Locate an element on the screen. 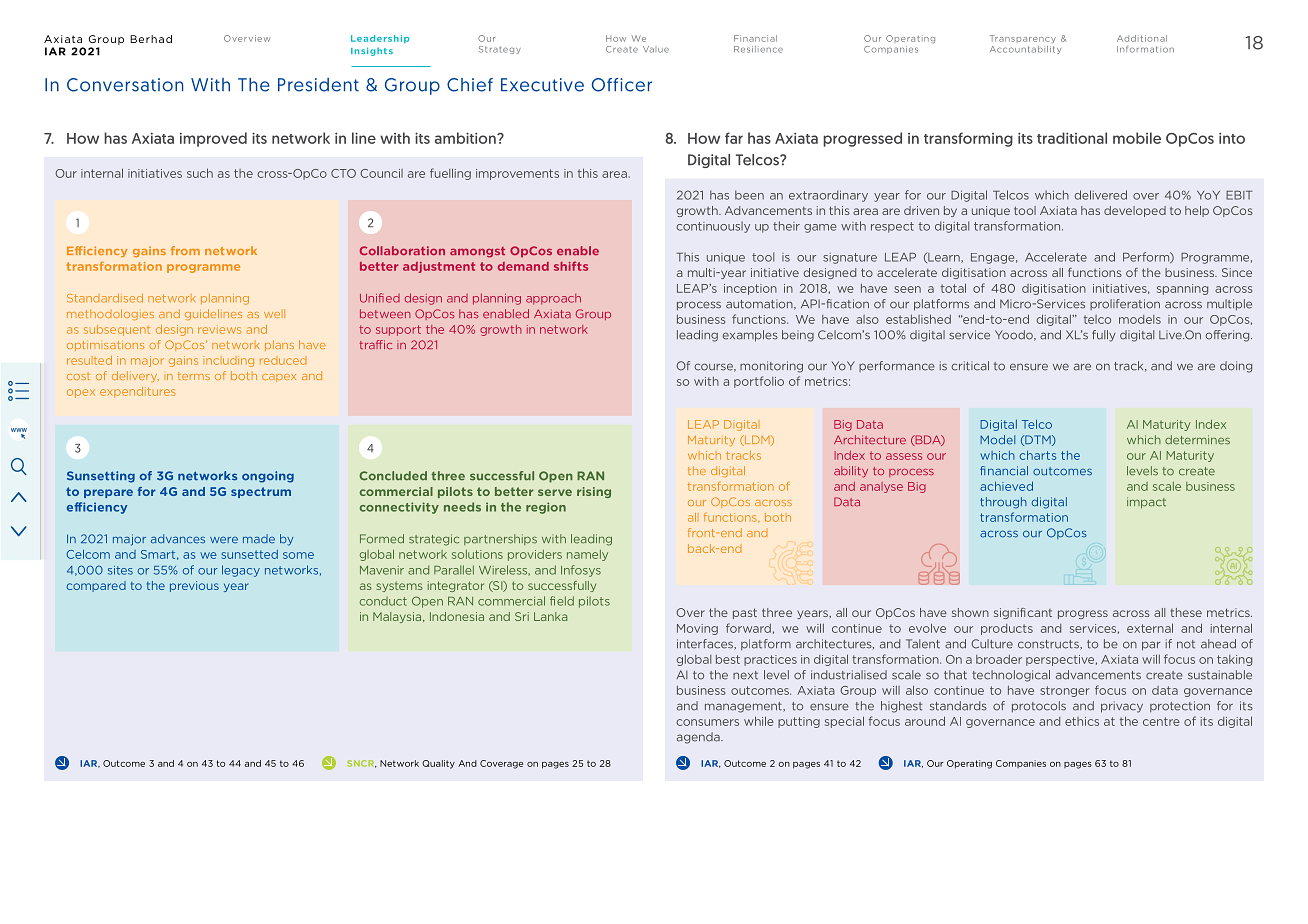 Image resolution: width=1308 pixels, height=924 pixels. rising is located at coordinates (594, 492).
